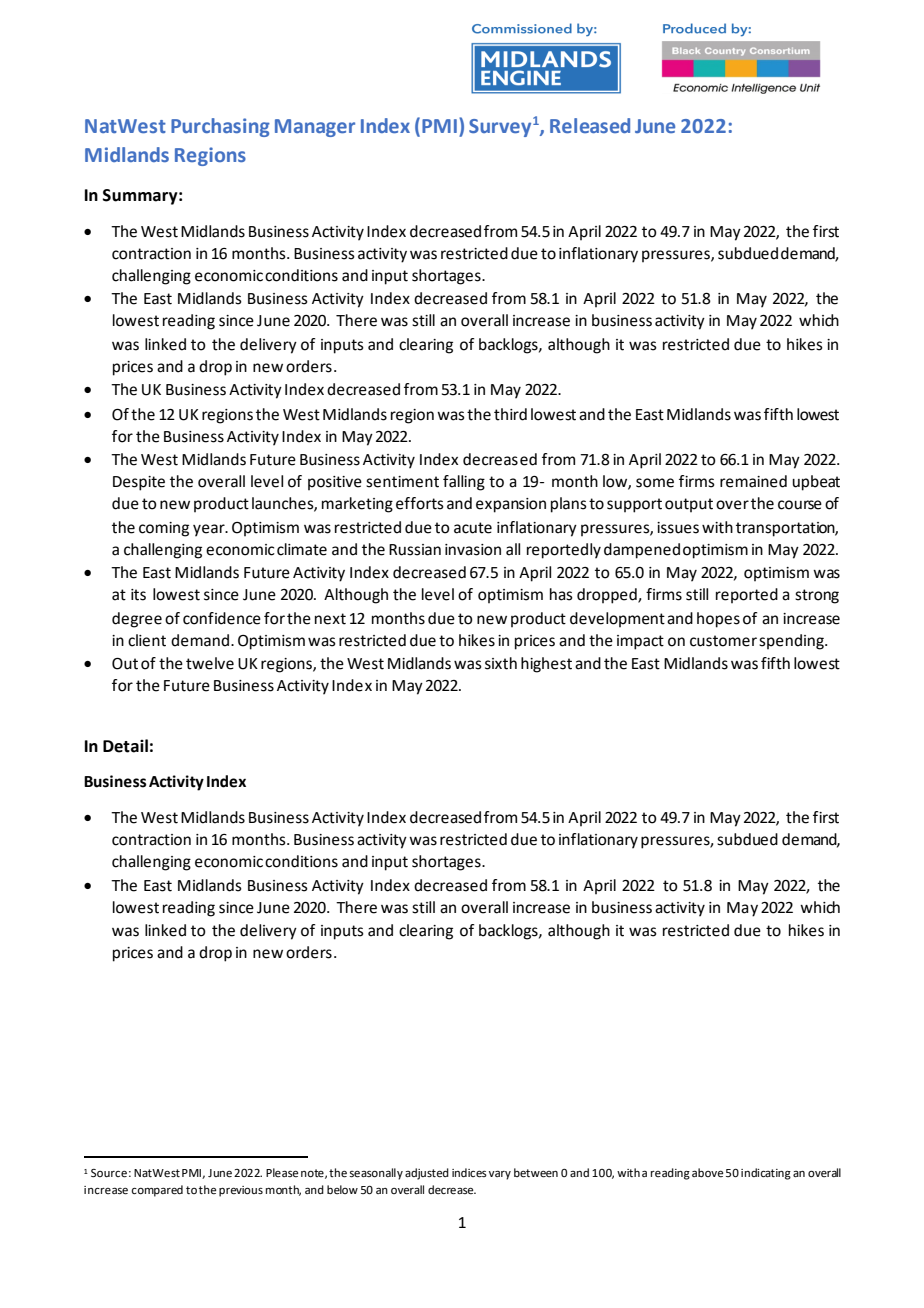 Image resolution: width=924 pixels, height=1308 pixels. Describe the element at coordinates (210, 530) in the screenshot. I see `year` at that location.
